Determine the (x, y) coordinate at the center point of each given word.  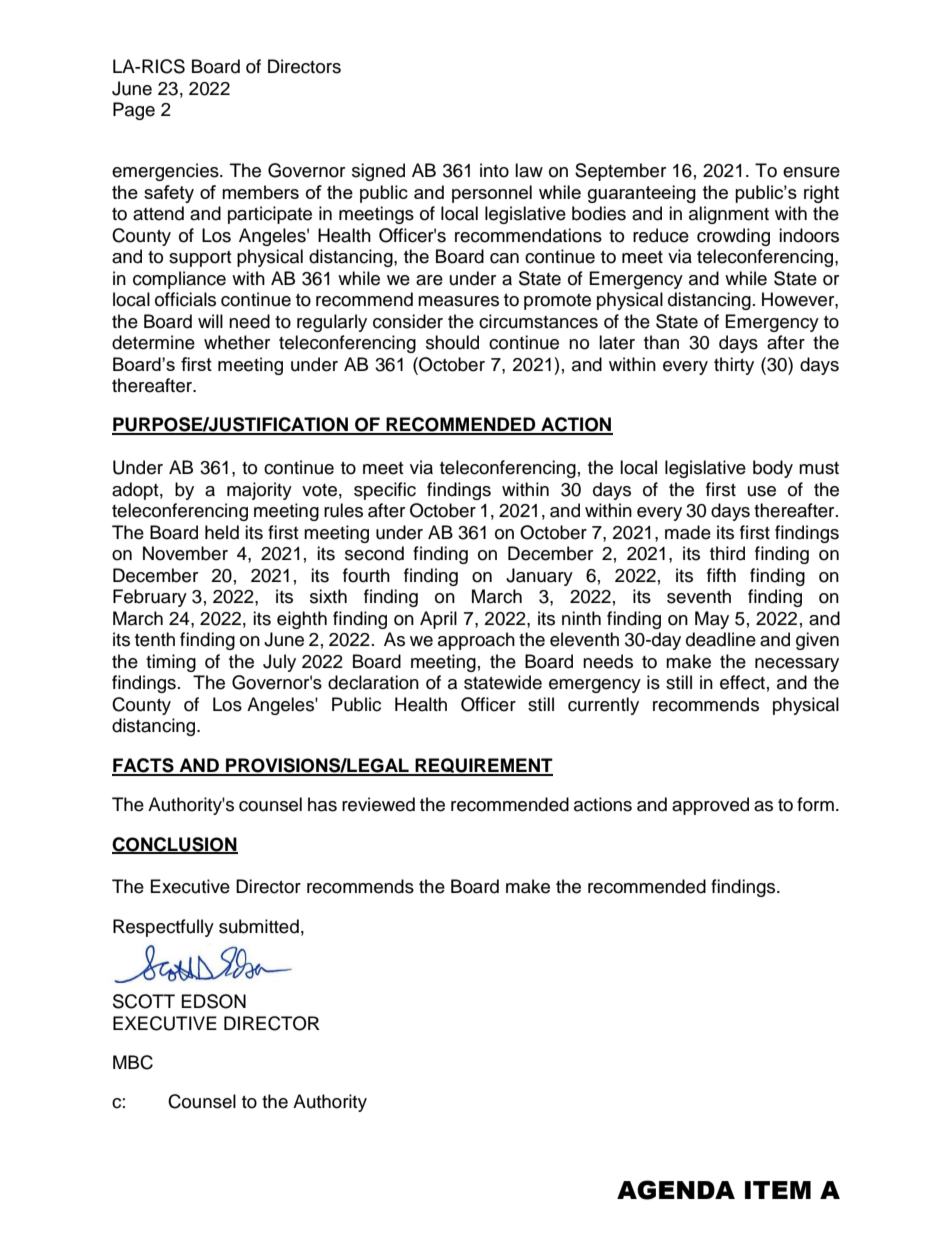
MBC (133, 1062)
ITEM (778, 1190)
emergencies (166, 172)
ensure (811, 172)
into (494, 170)
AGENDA (676, 1190)
